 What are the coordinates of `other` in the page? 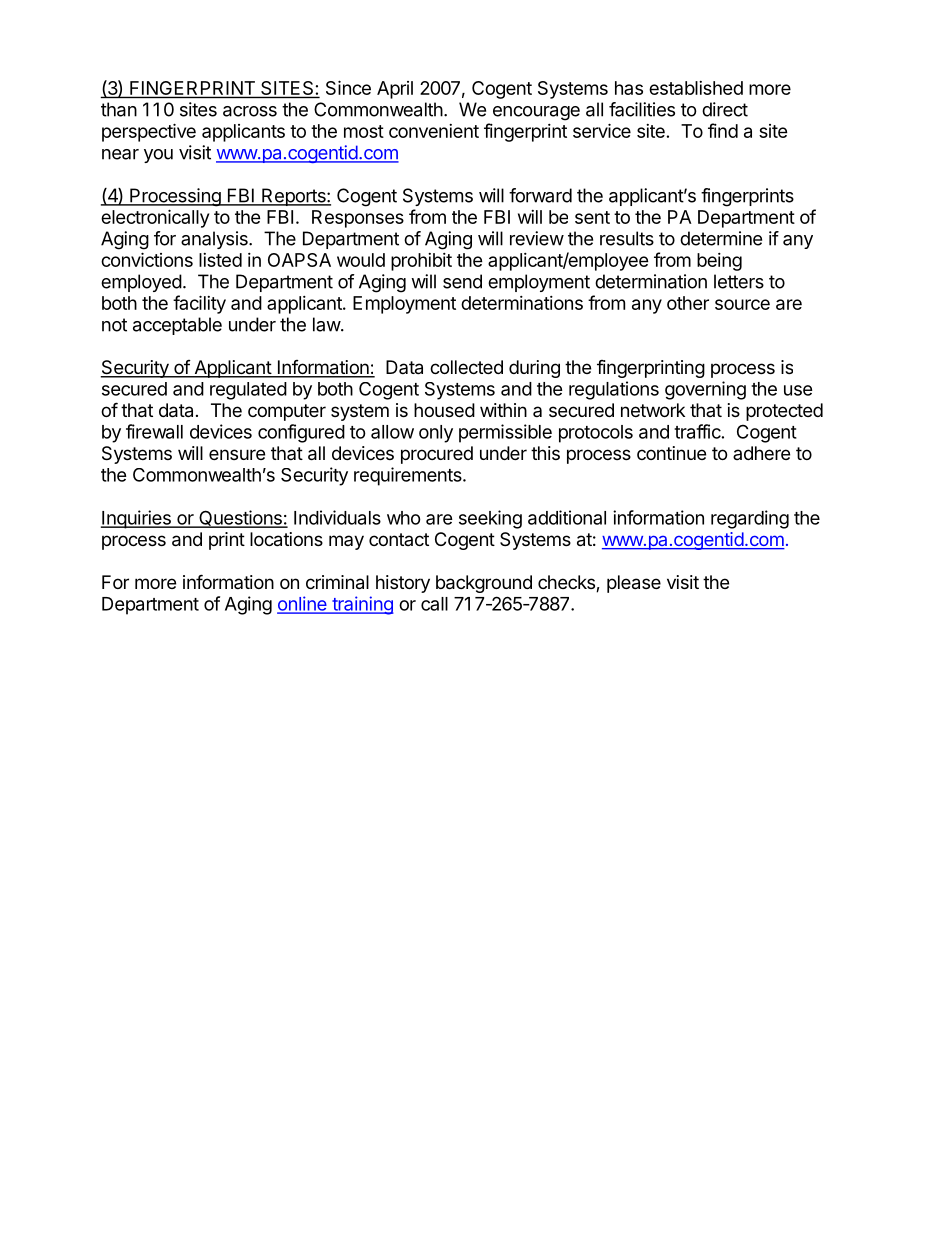 It's located at (688, 303).
